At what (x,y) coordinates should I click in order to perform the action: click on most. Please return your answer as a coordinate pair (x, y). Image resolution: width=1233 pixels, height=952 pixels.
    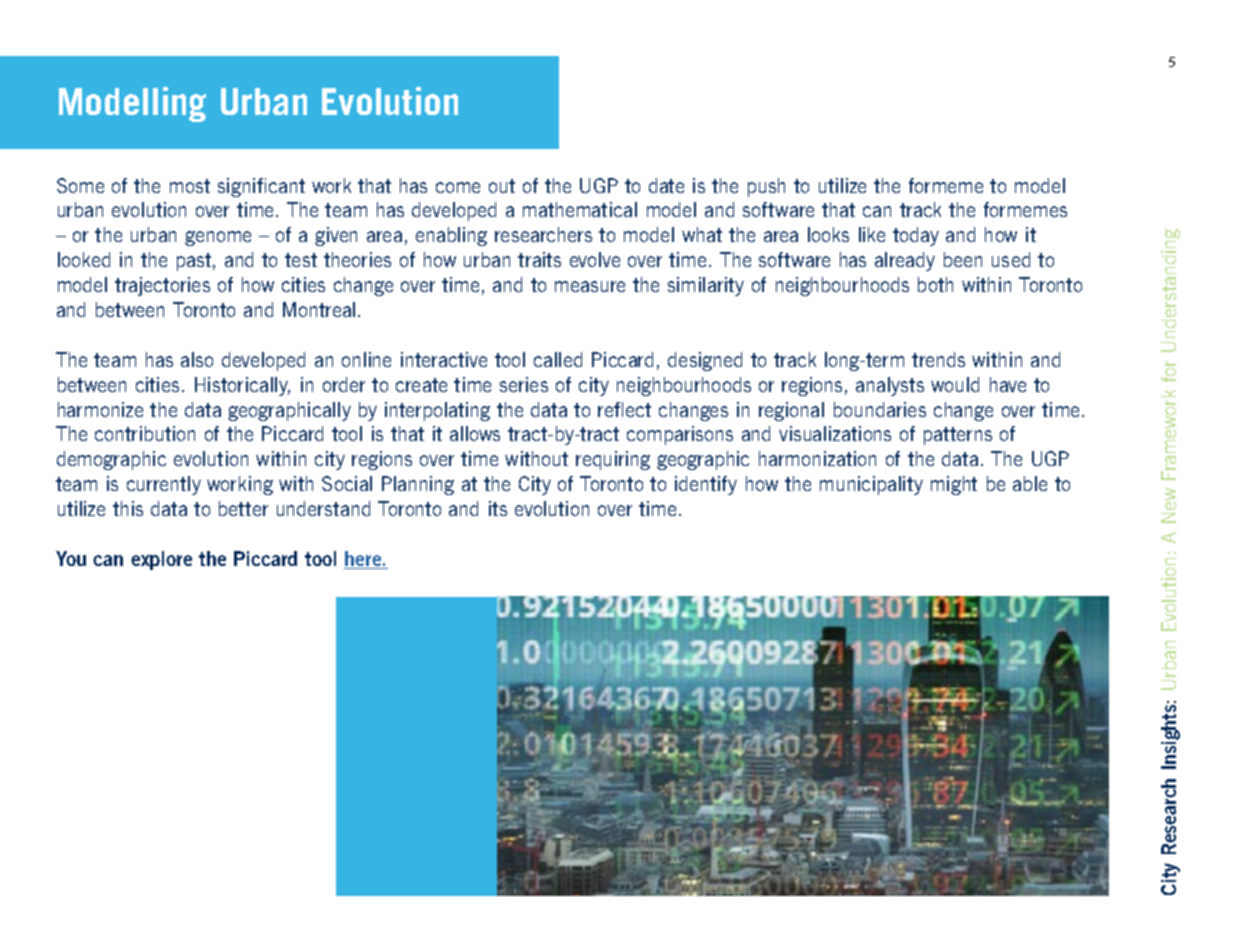
    Looking at the image, I should click on (190, 186).
